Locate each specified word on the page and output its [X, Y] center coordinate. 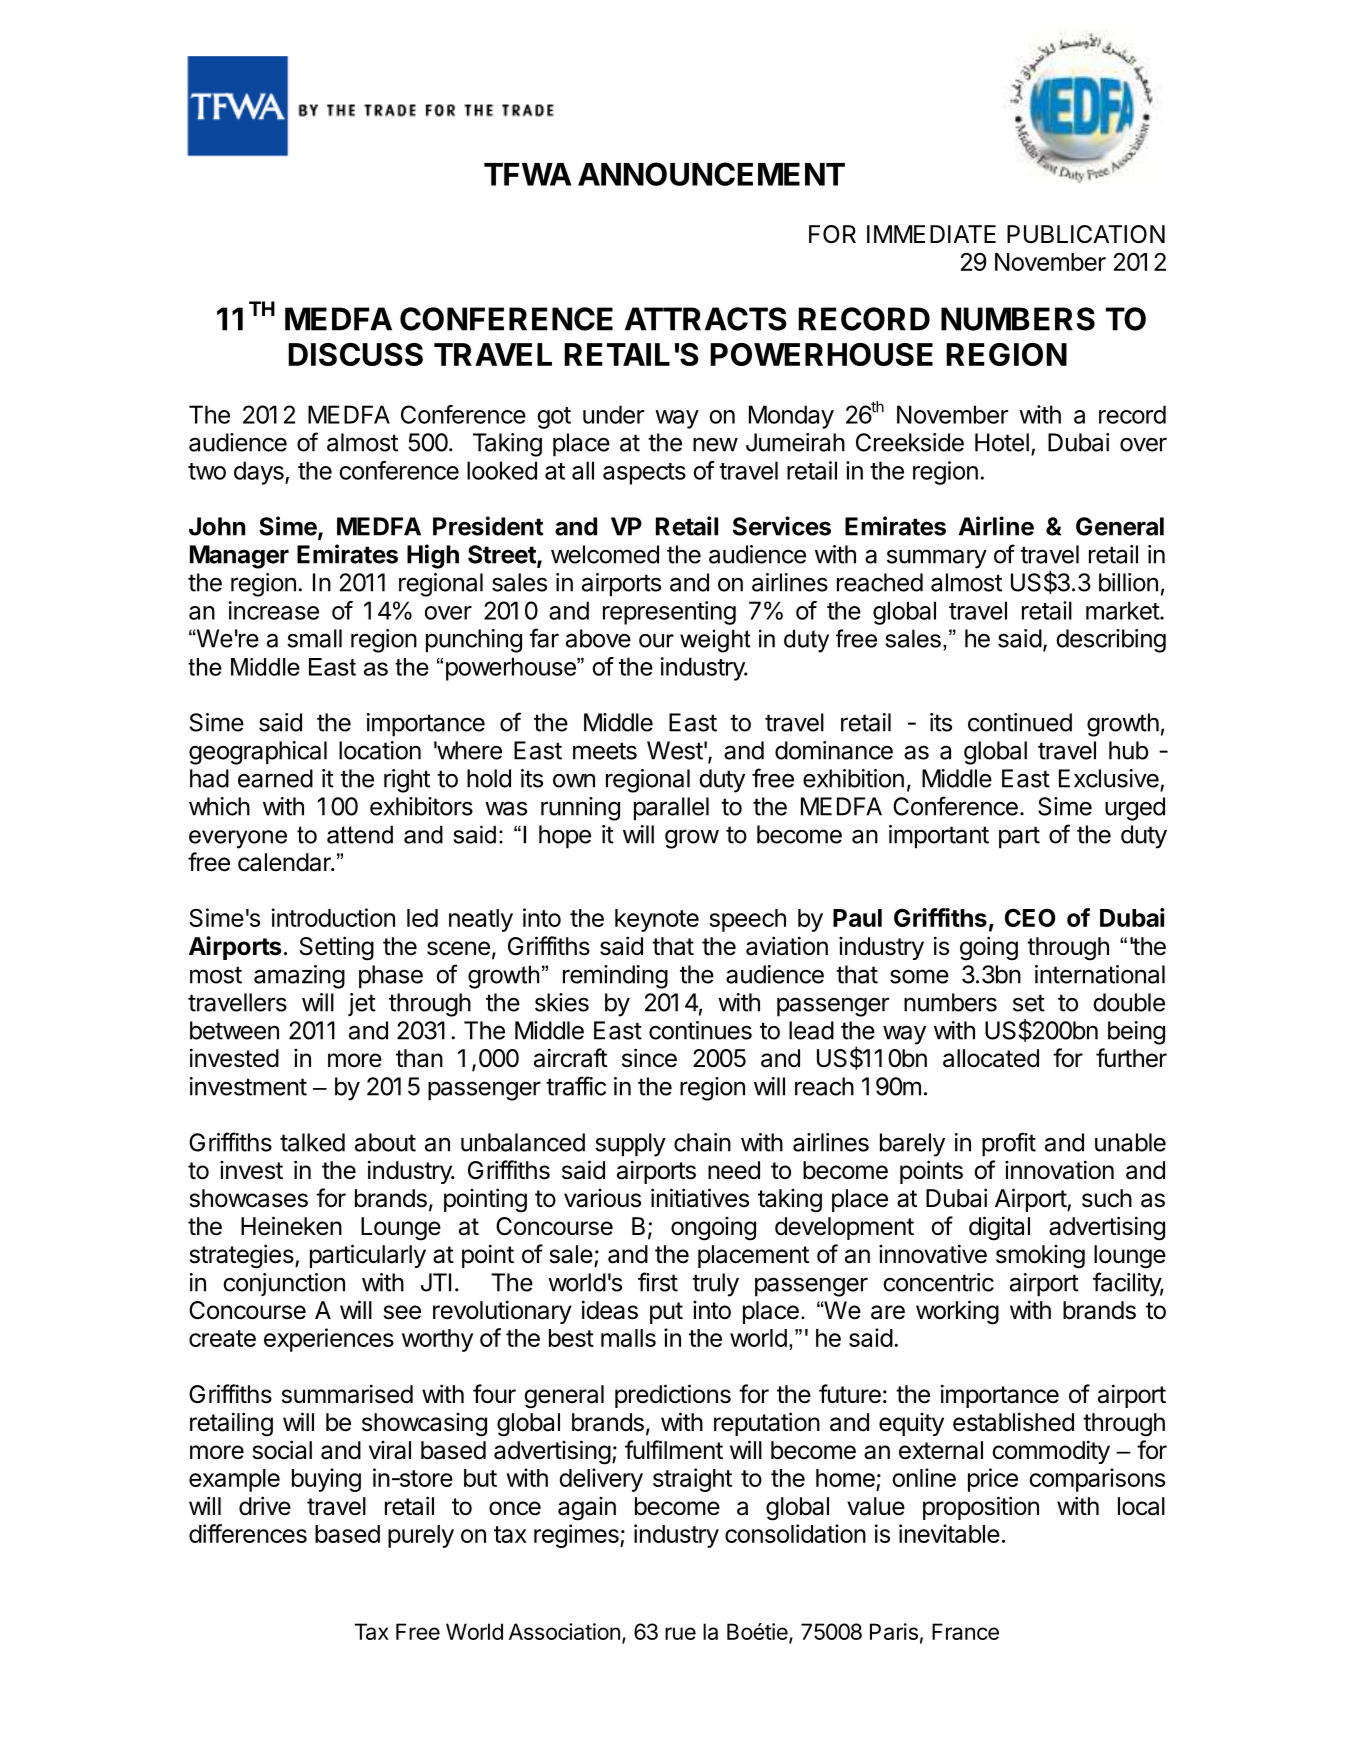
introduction [333, 917]
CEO [1030, 917]
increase [274, 610]
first [658, 1282]
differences [248, 1533]
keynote [657, 920]
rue [680, 1633]
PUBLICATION [1086, 234]
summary [937, 559]
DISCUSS [355, 354]
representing [669, 613]
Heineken [291, 1226]
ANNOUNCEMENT [711, 174]
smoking [1040, 1257]
